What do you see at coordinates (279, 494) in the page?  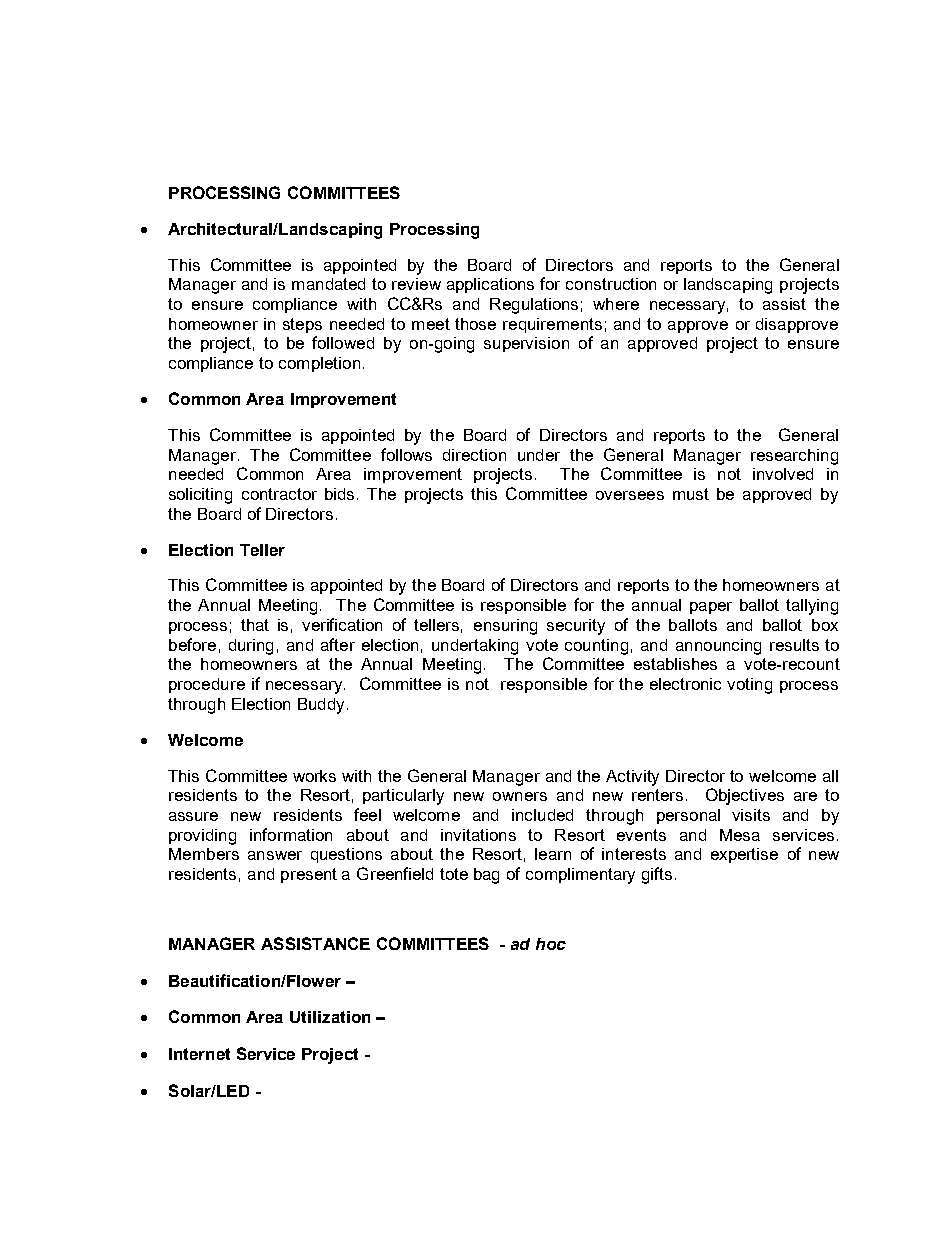 I see `contractor` at bounding box center [279, 494].
